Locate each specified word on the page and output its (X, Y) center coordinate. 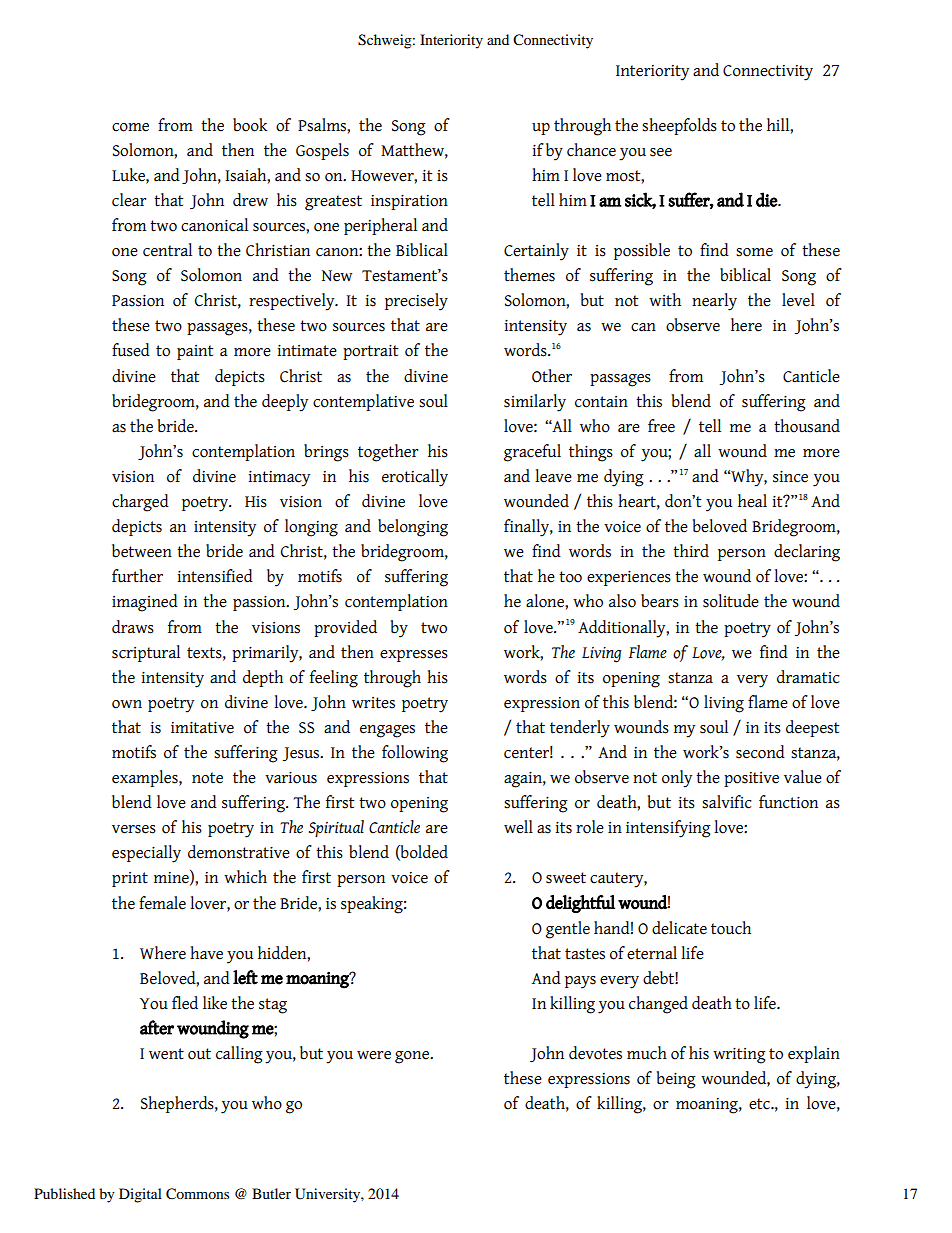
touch (731, 928)
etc (760, 1104)
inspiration (409, 202)
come (130, 127)
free (661, 426)
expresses (414, 656)
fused (131, 350)
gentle (568, 930)
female (162, 903)
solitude (731, 601)
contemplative (363, 402)
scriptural (146, 653)
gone (413, 1057)
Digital (140, 1195)
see (661, 152)
